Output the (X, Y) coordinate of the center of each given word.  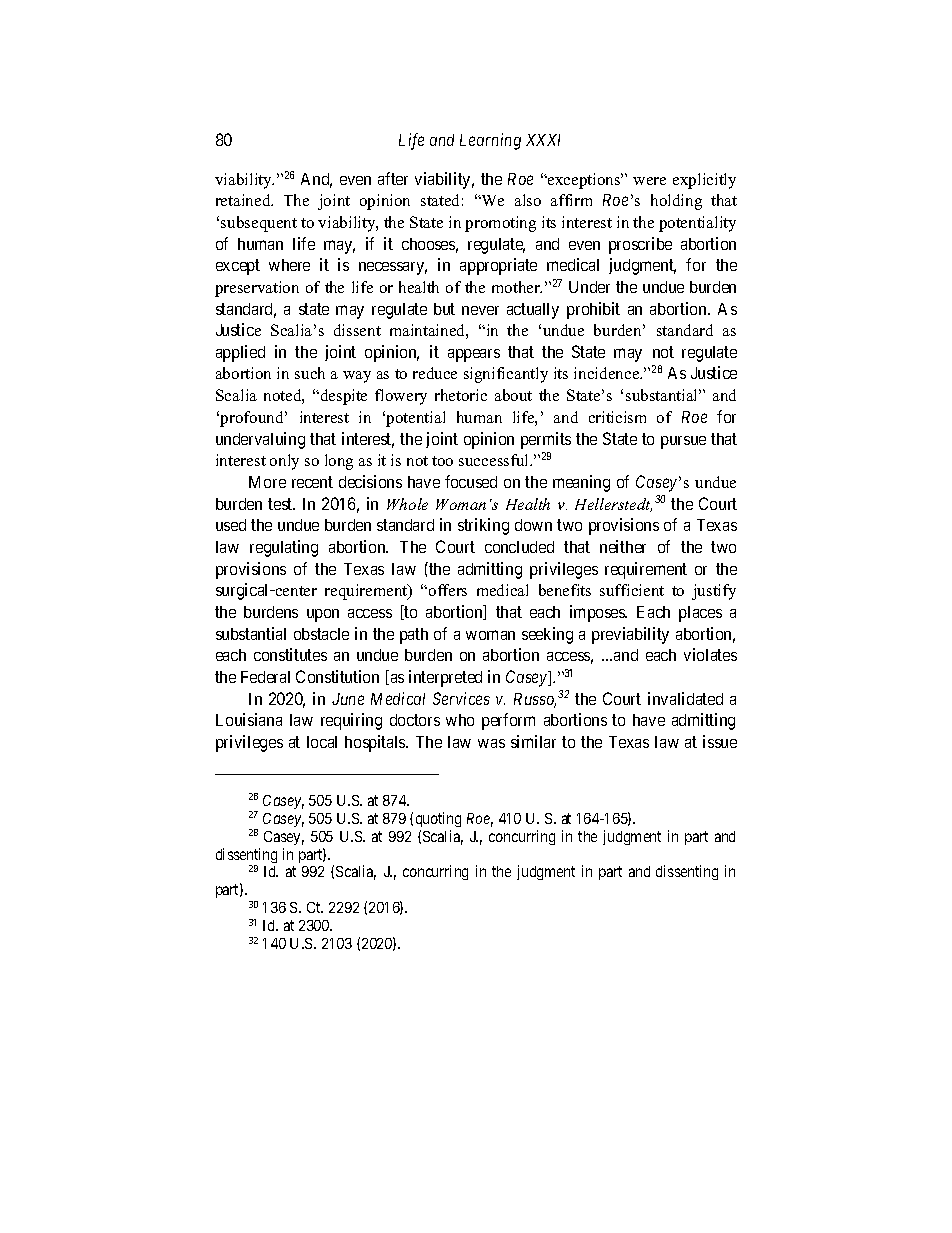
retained (244, 200)
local (322, 742)
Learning (490, 141)
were (649, 181)
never (480, 310)
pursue (683, 442)
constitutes (290, 654)
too (442, 461)
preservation (257, 289)
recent (312, 482)
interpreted (445, 678)
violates (710, 654)
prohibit (593, 310)
